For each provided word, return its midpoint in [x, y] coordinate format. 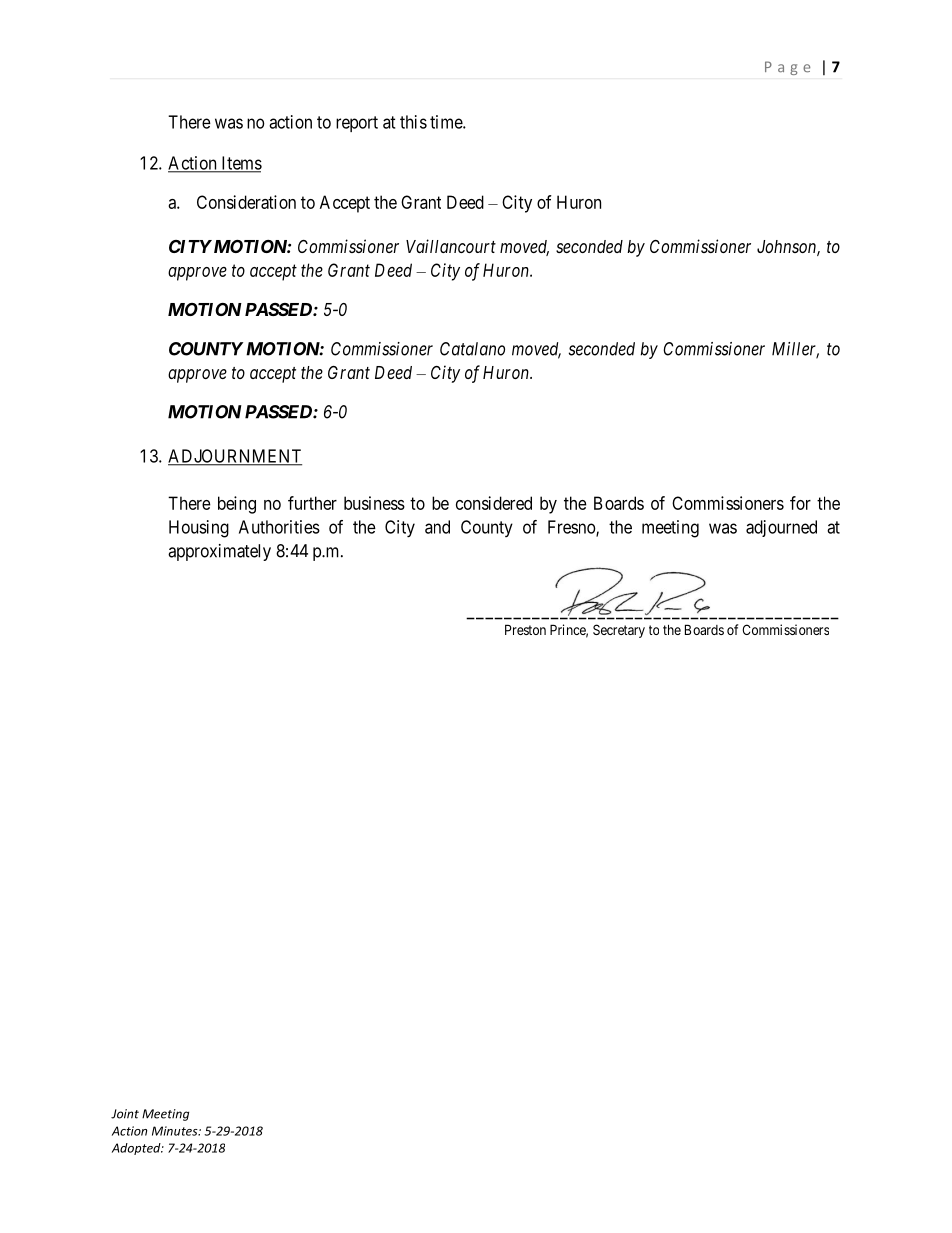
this [413, 122]
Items [240, 164]
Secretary [619, 631]
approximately [219, 552]
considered [494, 503]
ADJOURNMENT [235, 457]
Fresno [572, 528]
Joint [125, 1114]
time [447, 122]
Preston [525, 629]
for [800, 503]
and [437, 527]
